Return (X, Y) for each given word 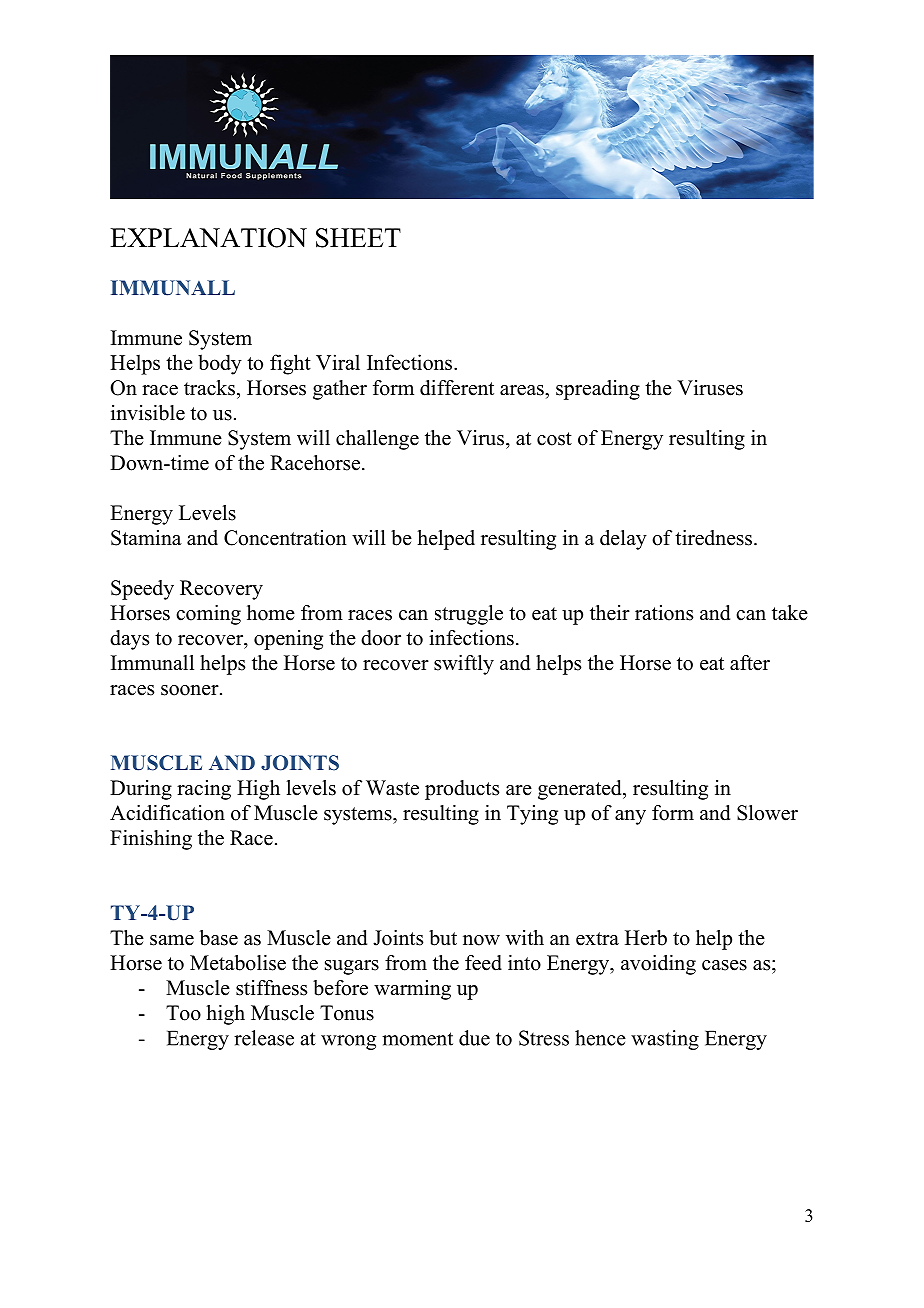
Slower (767, 813)
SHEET (358, 238)
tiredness (713, 538)
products (462, 790)
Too (183, 1013)
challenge (377, 440)
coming (208, 615)
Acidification (167, 813)
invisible (148, 413)
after (750, 663)
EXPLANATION (208, 238)
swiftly (464, 665)
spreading (598, 390)
